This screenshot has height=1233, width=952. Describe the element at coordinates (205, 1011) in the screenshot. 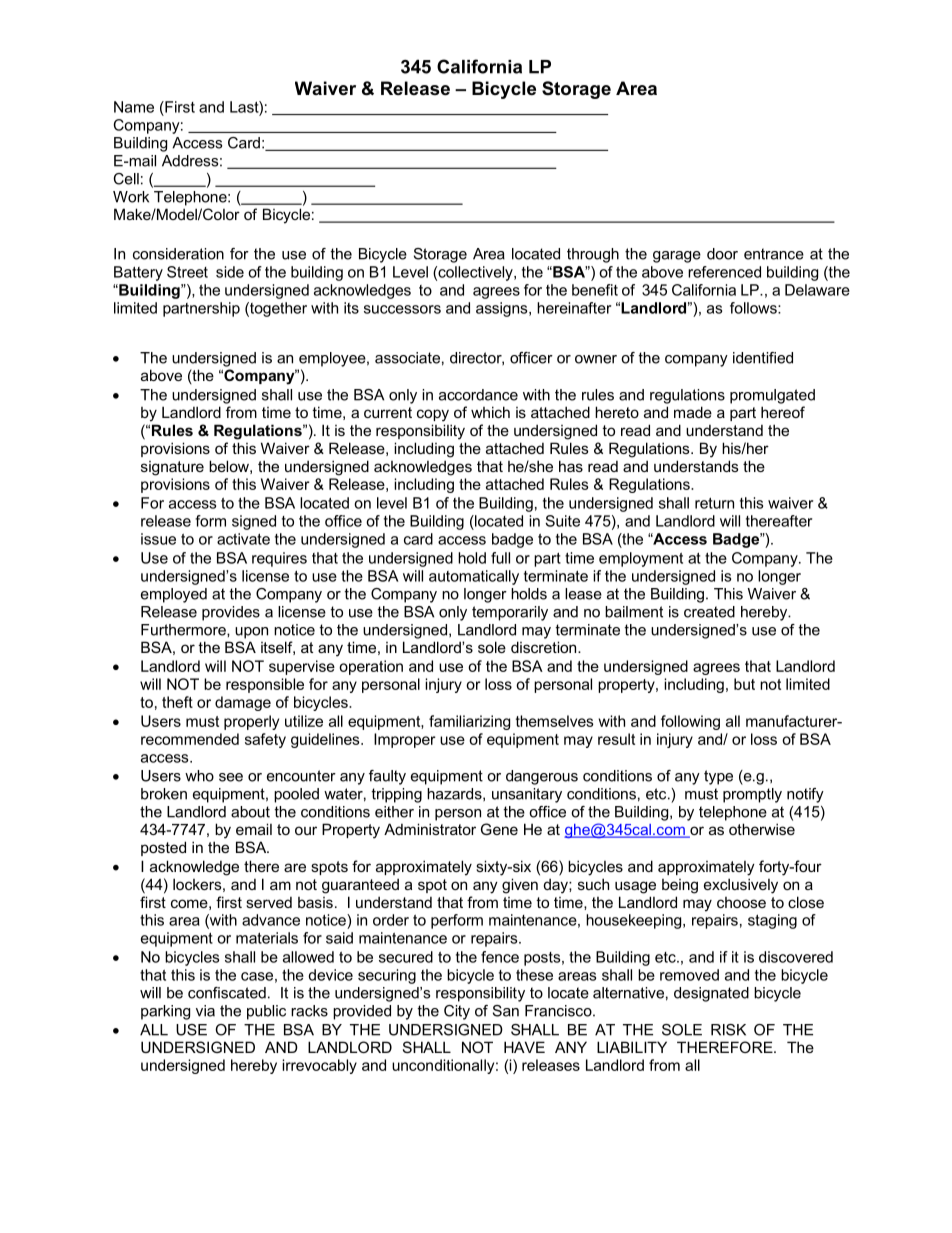

I see `via` at that location.
